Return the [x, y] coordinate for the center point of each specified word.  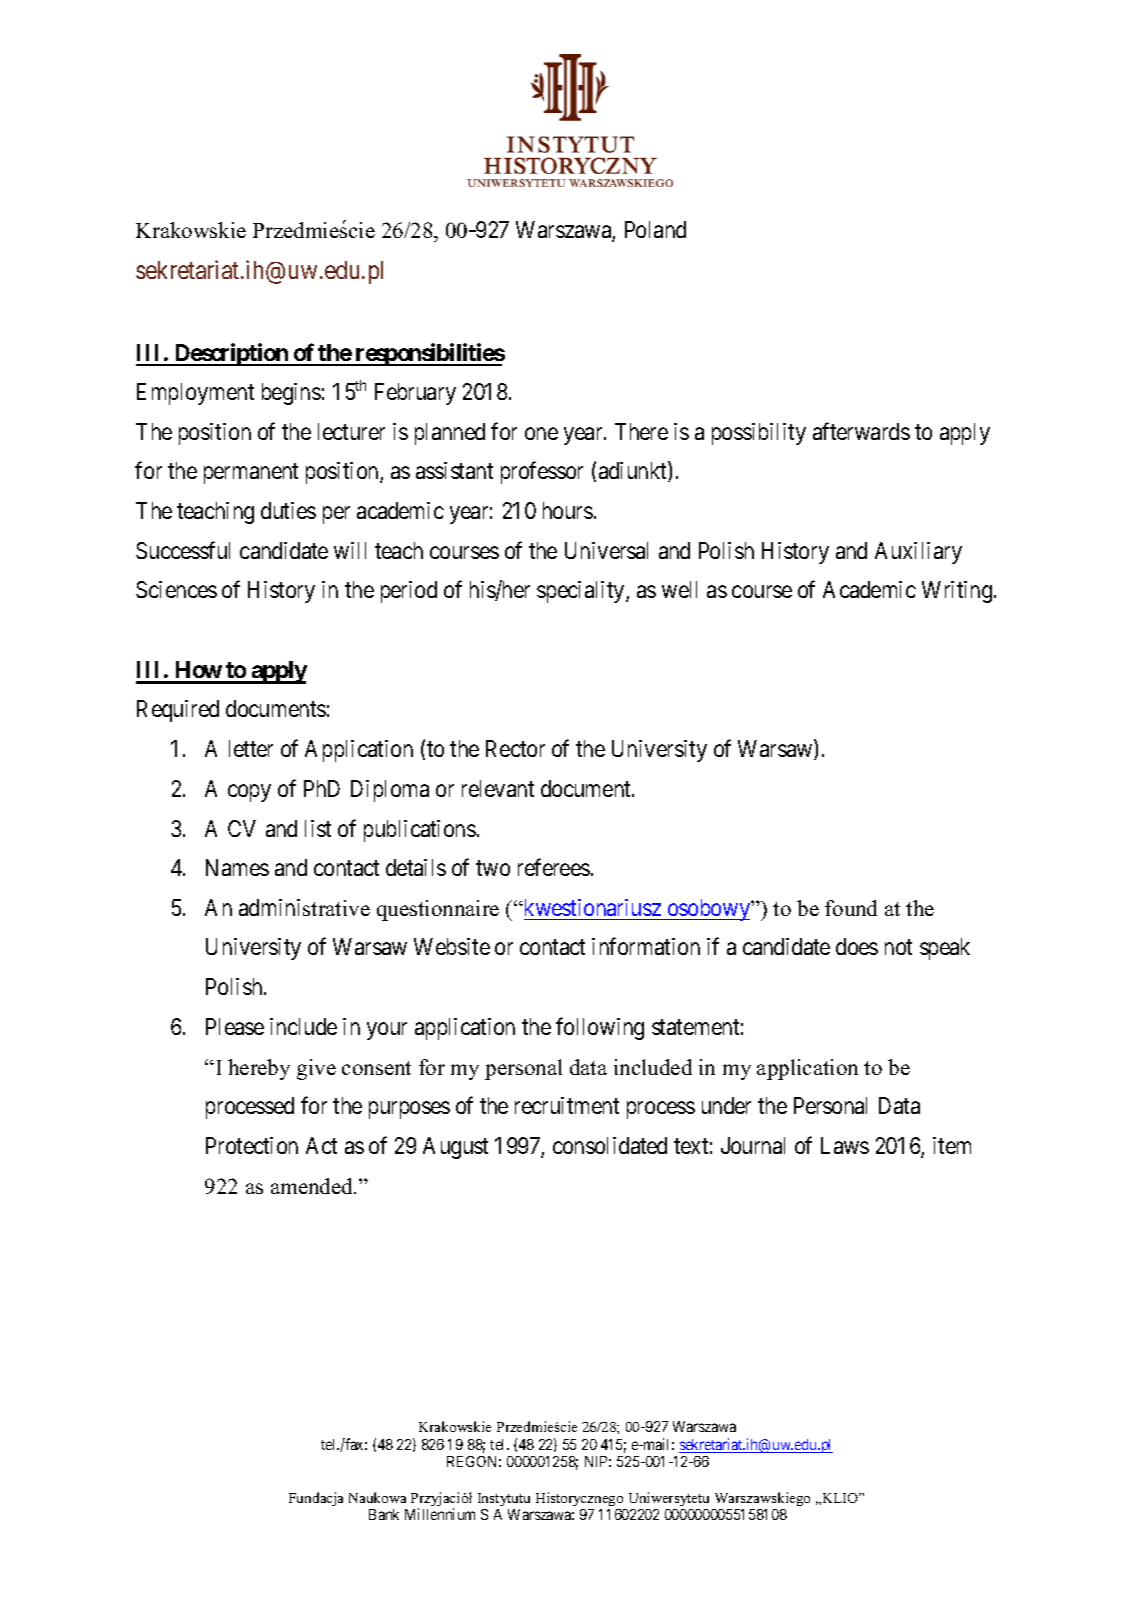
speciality [582, 592]
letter [251, 748]
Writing [958, 592]
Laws [845, 1145]
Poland [655, 229]
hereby [259, 1069]
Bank [384, 1514]
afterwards [861, 431]
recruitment [567, 1105]
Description [231, 354]
